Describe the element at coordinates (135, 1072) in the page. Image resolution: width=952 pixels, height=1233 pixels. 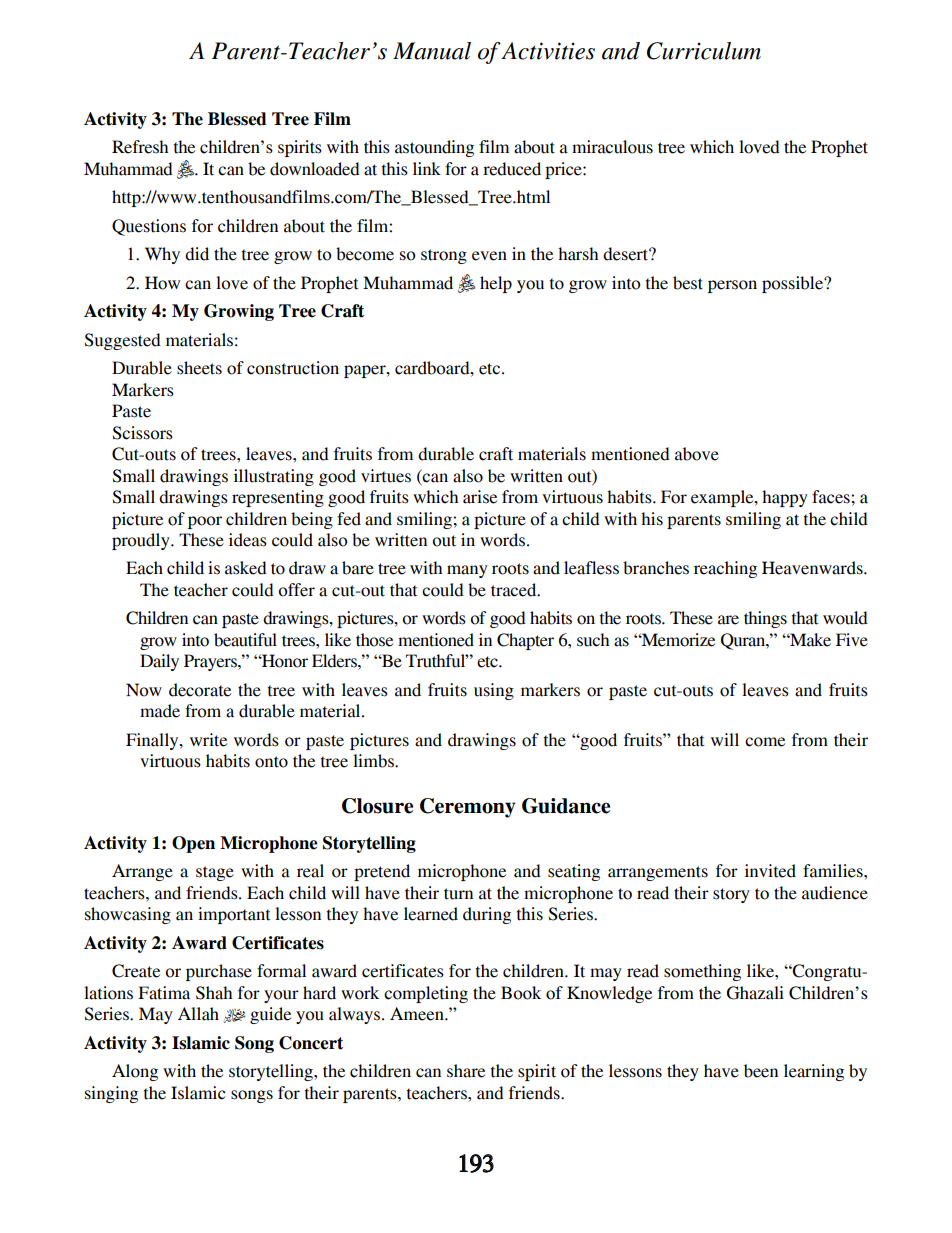
I see `Along` at that location.
